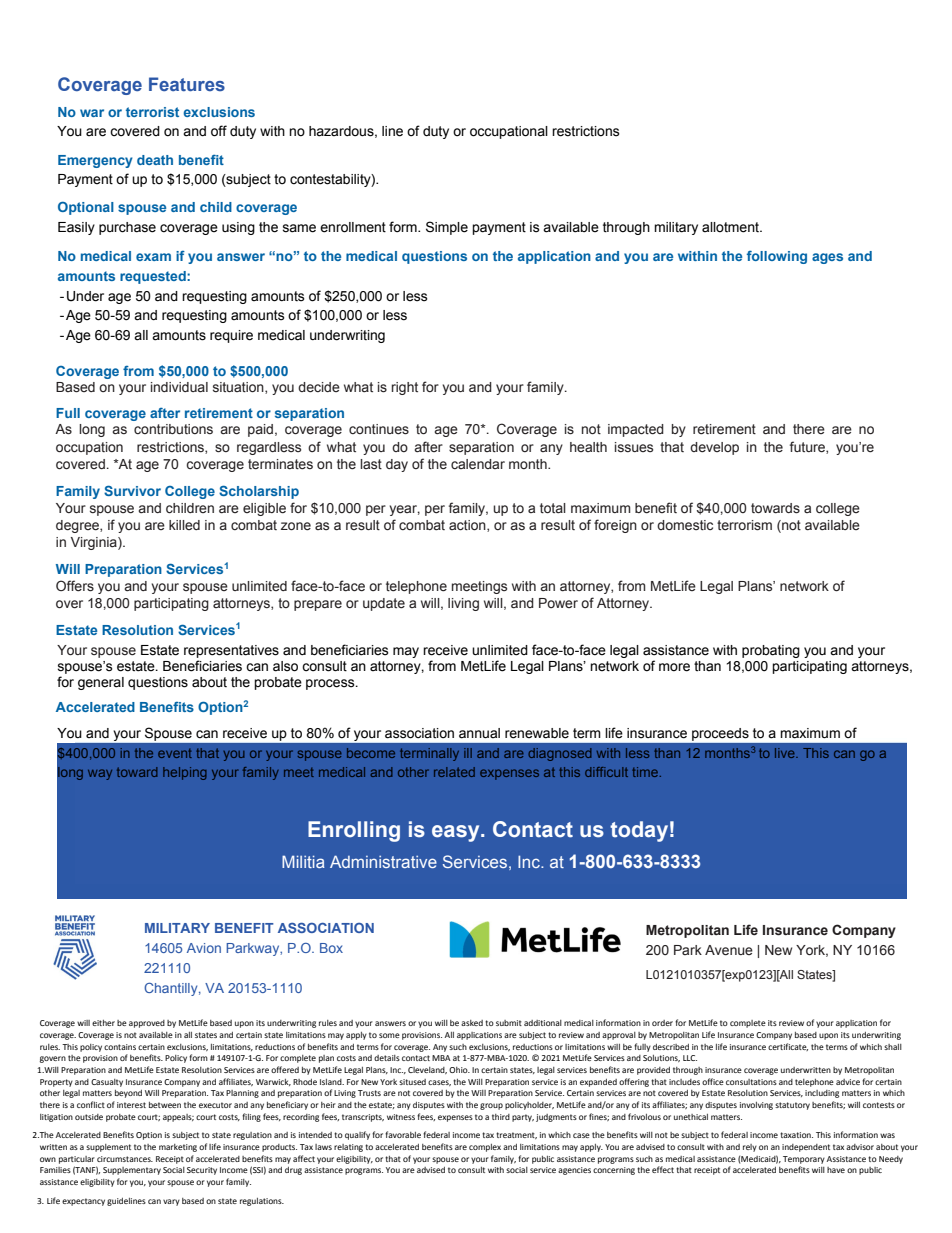 The width and height of the screenshot is (952, 1233). What do you see at coordinates (731, 227) in the screenshot?
I see `allotment` at bounding box center [731, 227].
